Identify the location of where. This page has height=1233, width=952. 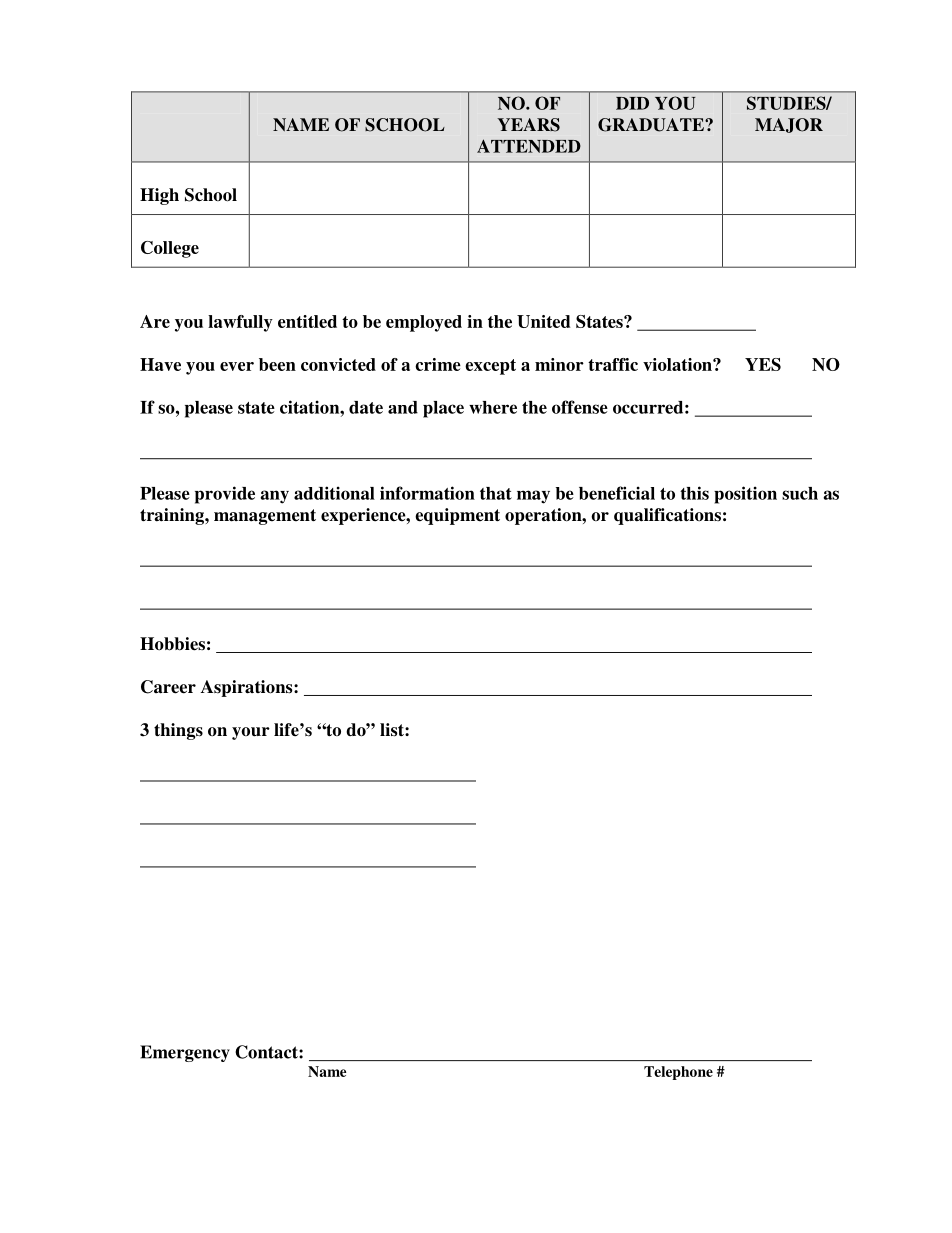
(493, 407).
